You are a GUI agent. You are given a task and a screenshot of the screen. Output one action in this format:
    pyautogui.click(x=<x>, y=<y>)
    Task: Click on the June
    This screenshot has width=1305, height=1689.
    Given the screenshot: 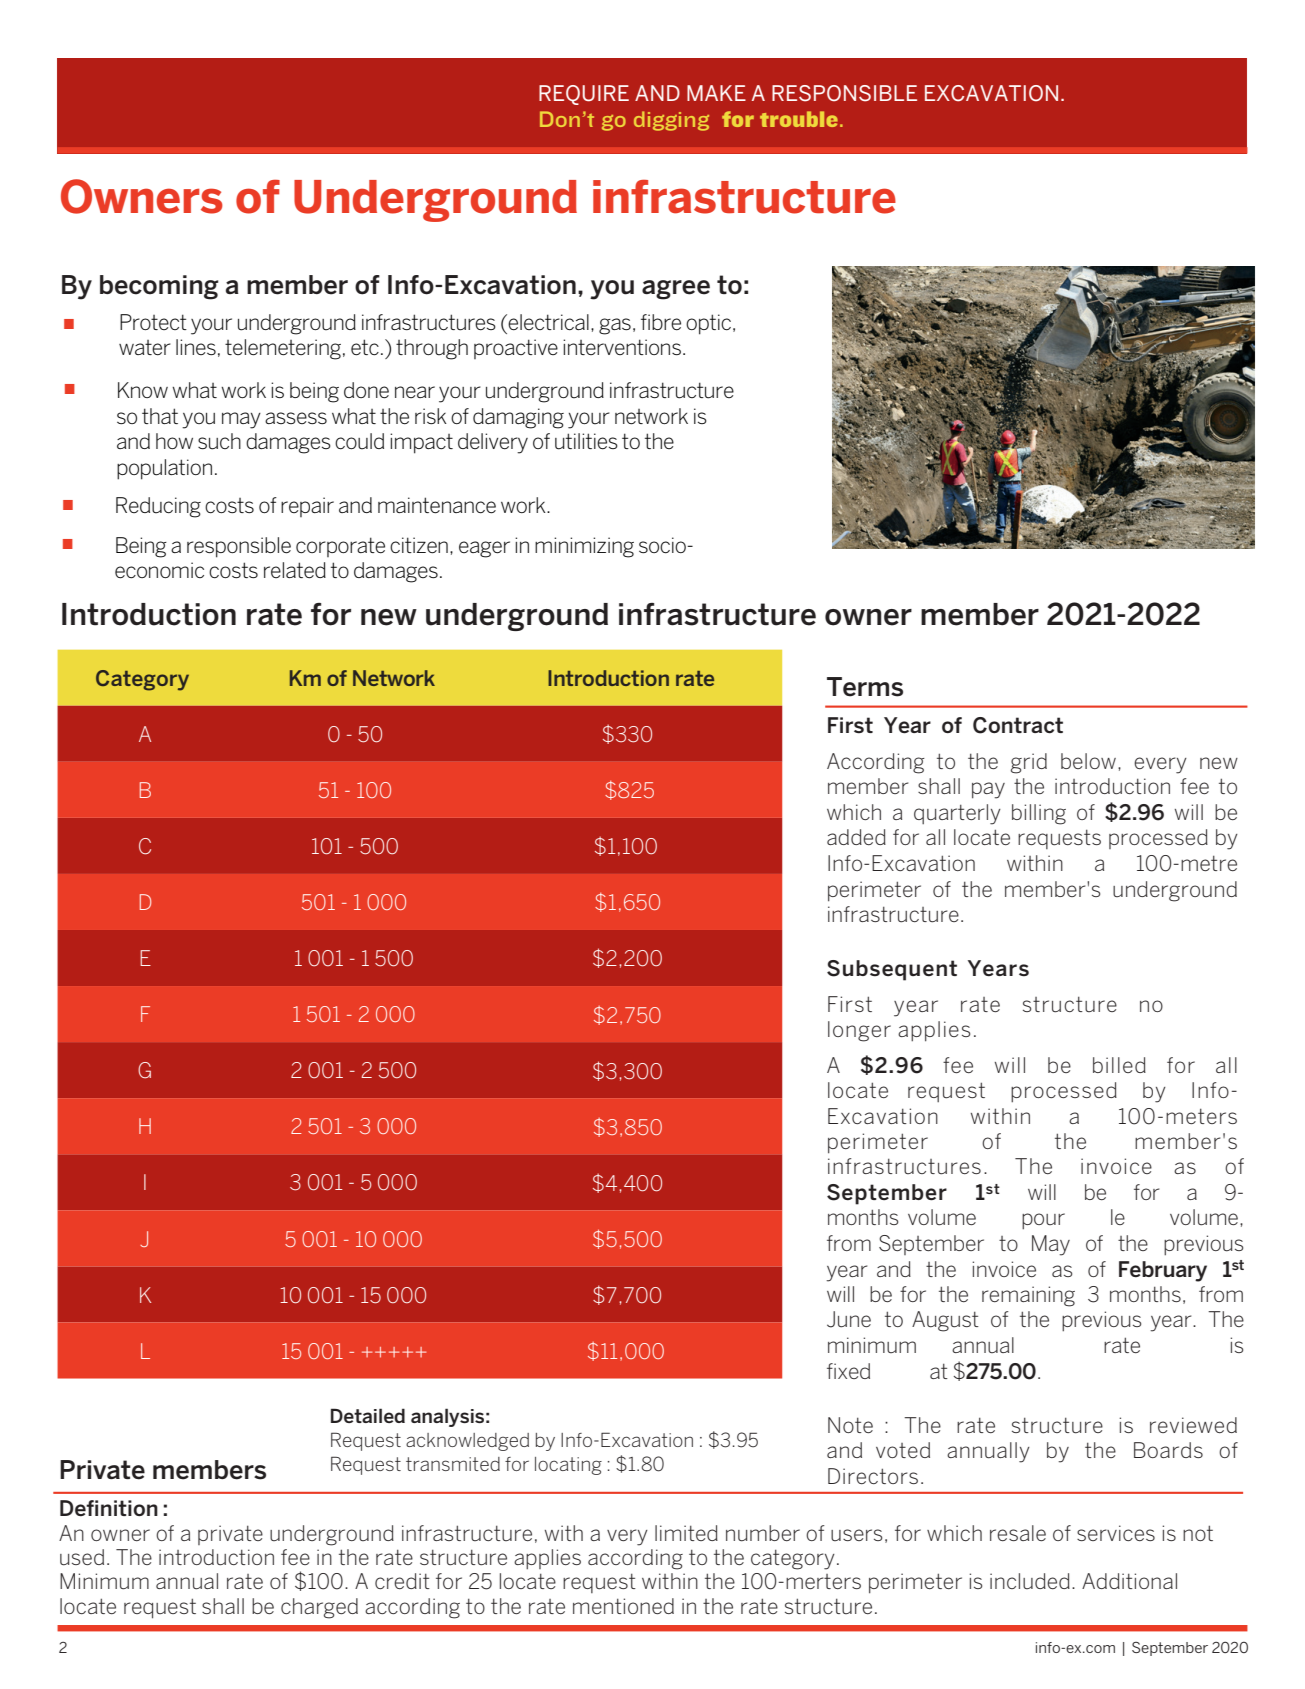 What is the action you would take?
    pyautogui.click(x=849, y=1319)
